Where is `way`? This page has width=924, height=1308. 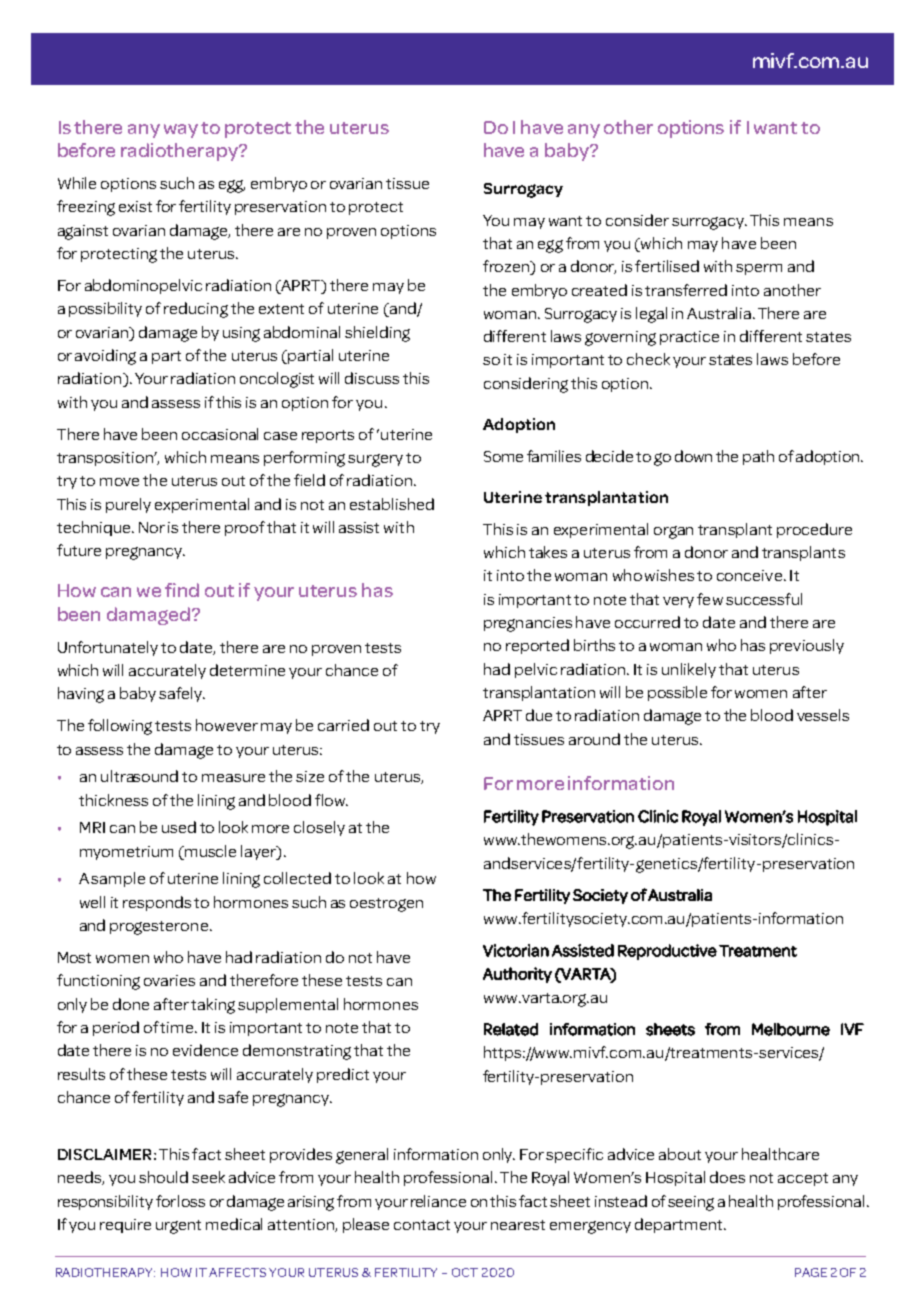 way is located at coordinates (181, 131).
